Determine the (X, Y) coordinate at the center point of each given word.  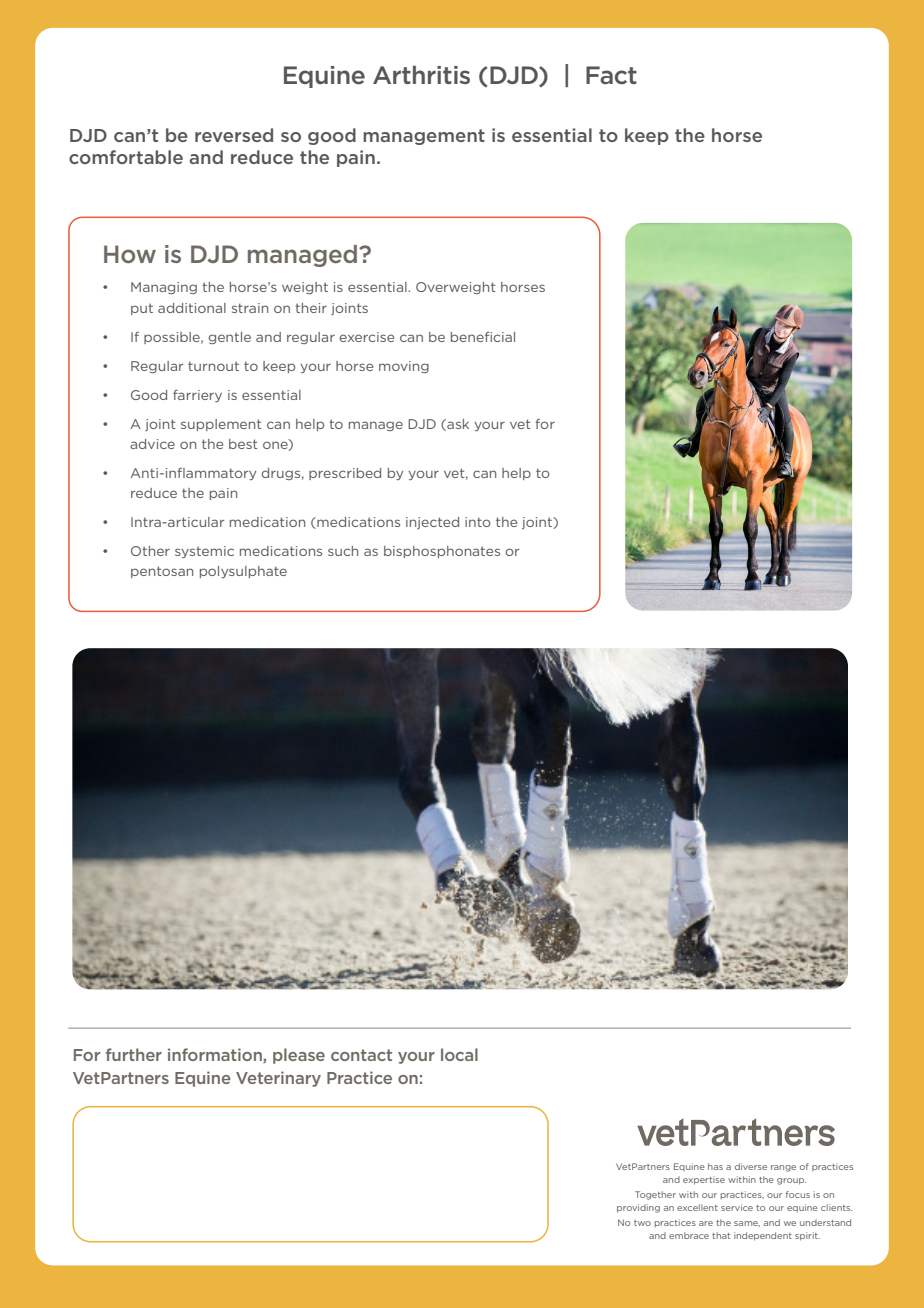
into (478, 522)
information (216, 1055)
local (459, 1054)
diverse (751, 1166)
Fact (611, 75)
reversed (234, 135)
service (737, 1207)
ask (457, 425)
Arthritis (421, 75)
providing (638, 1208)
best (243, 444)
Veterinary (278, 1079)
